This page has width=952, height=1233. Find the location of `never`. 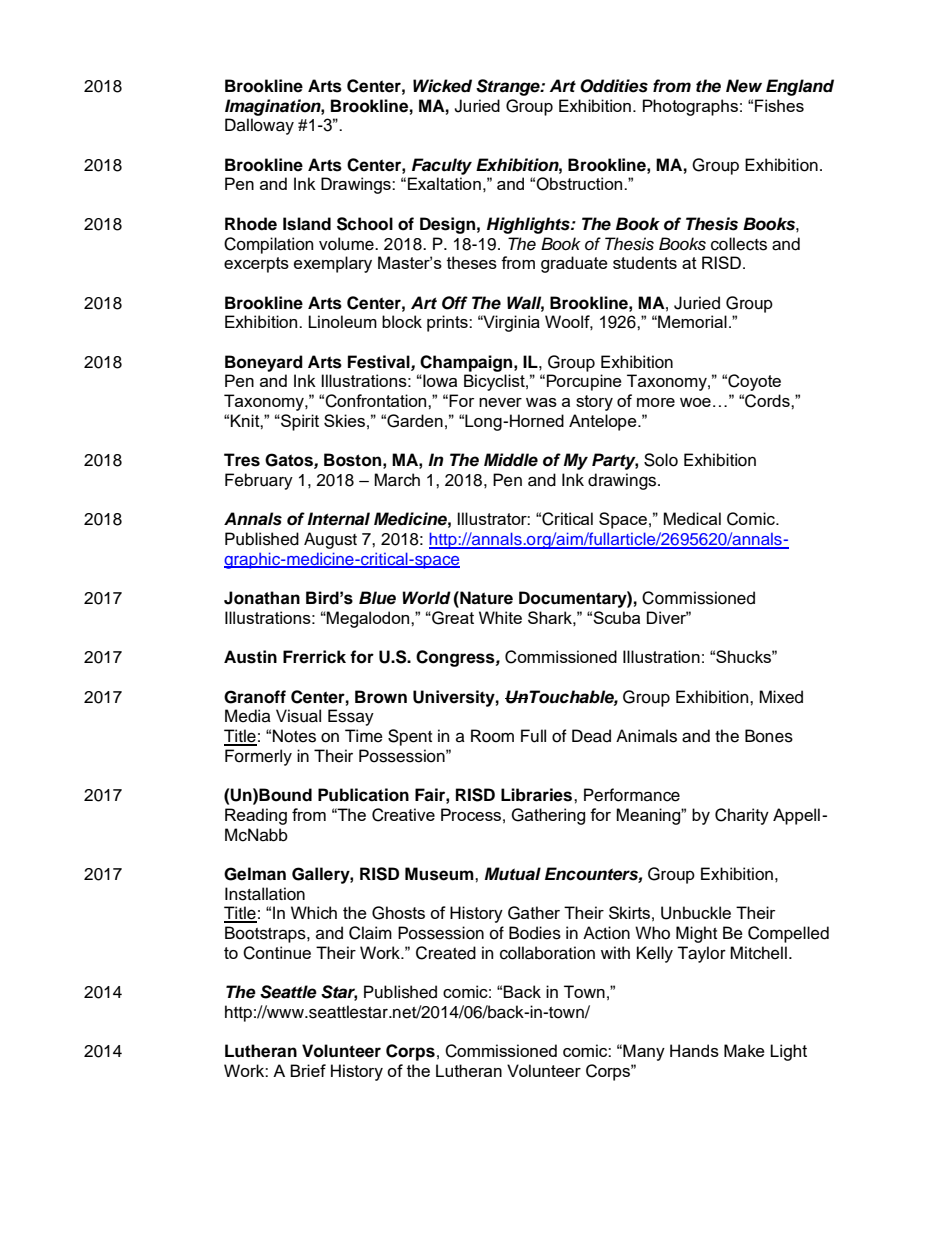

never is located at coordinates (500, 402).
